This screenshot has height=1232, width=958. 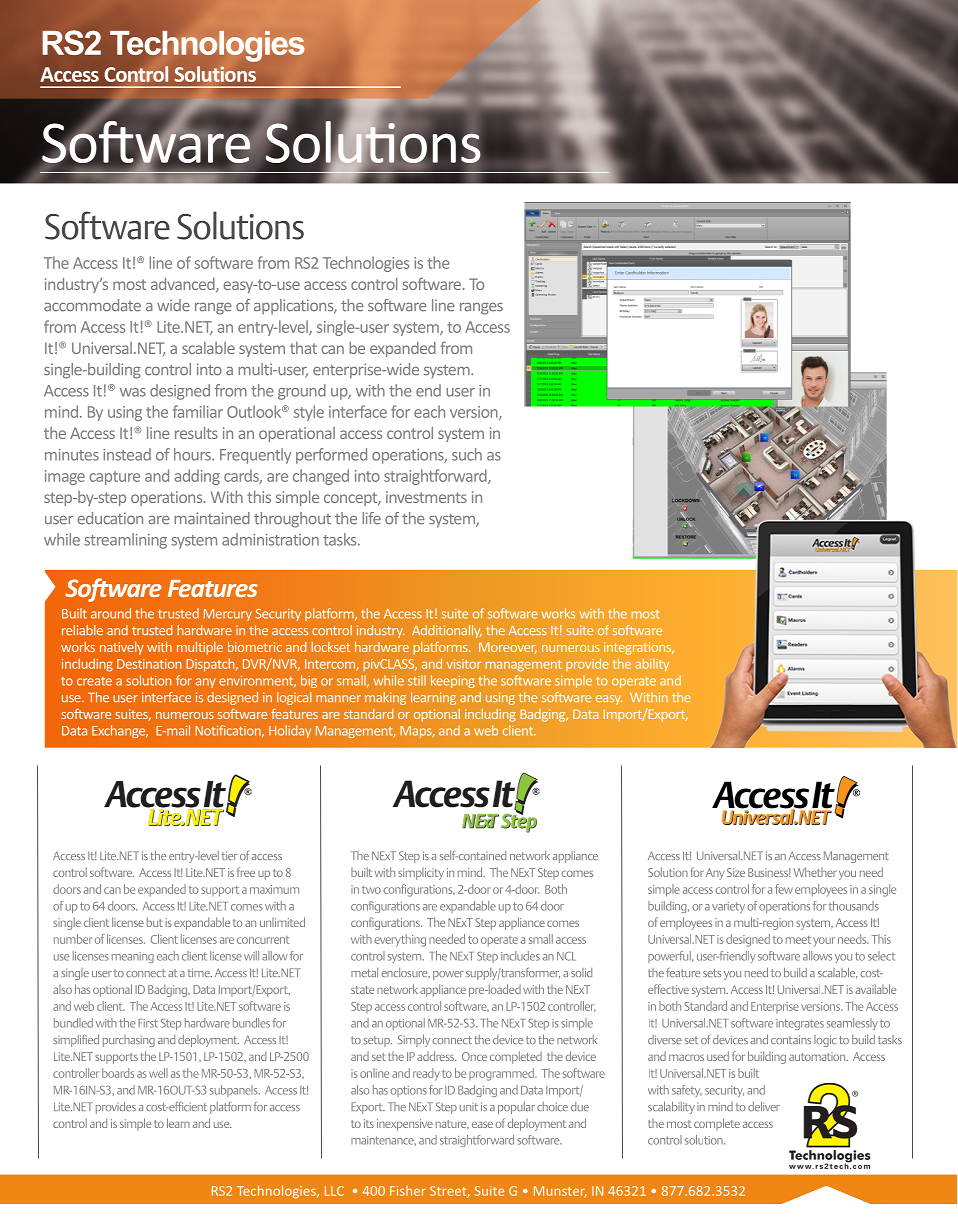 What do you see at coordinates (447, 631) in the screenshot?
I see `Additionally` at bounding box center [447, 631].
